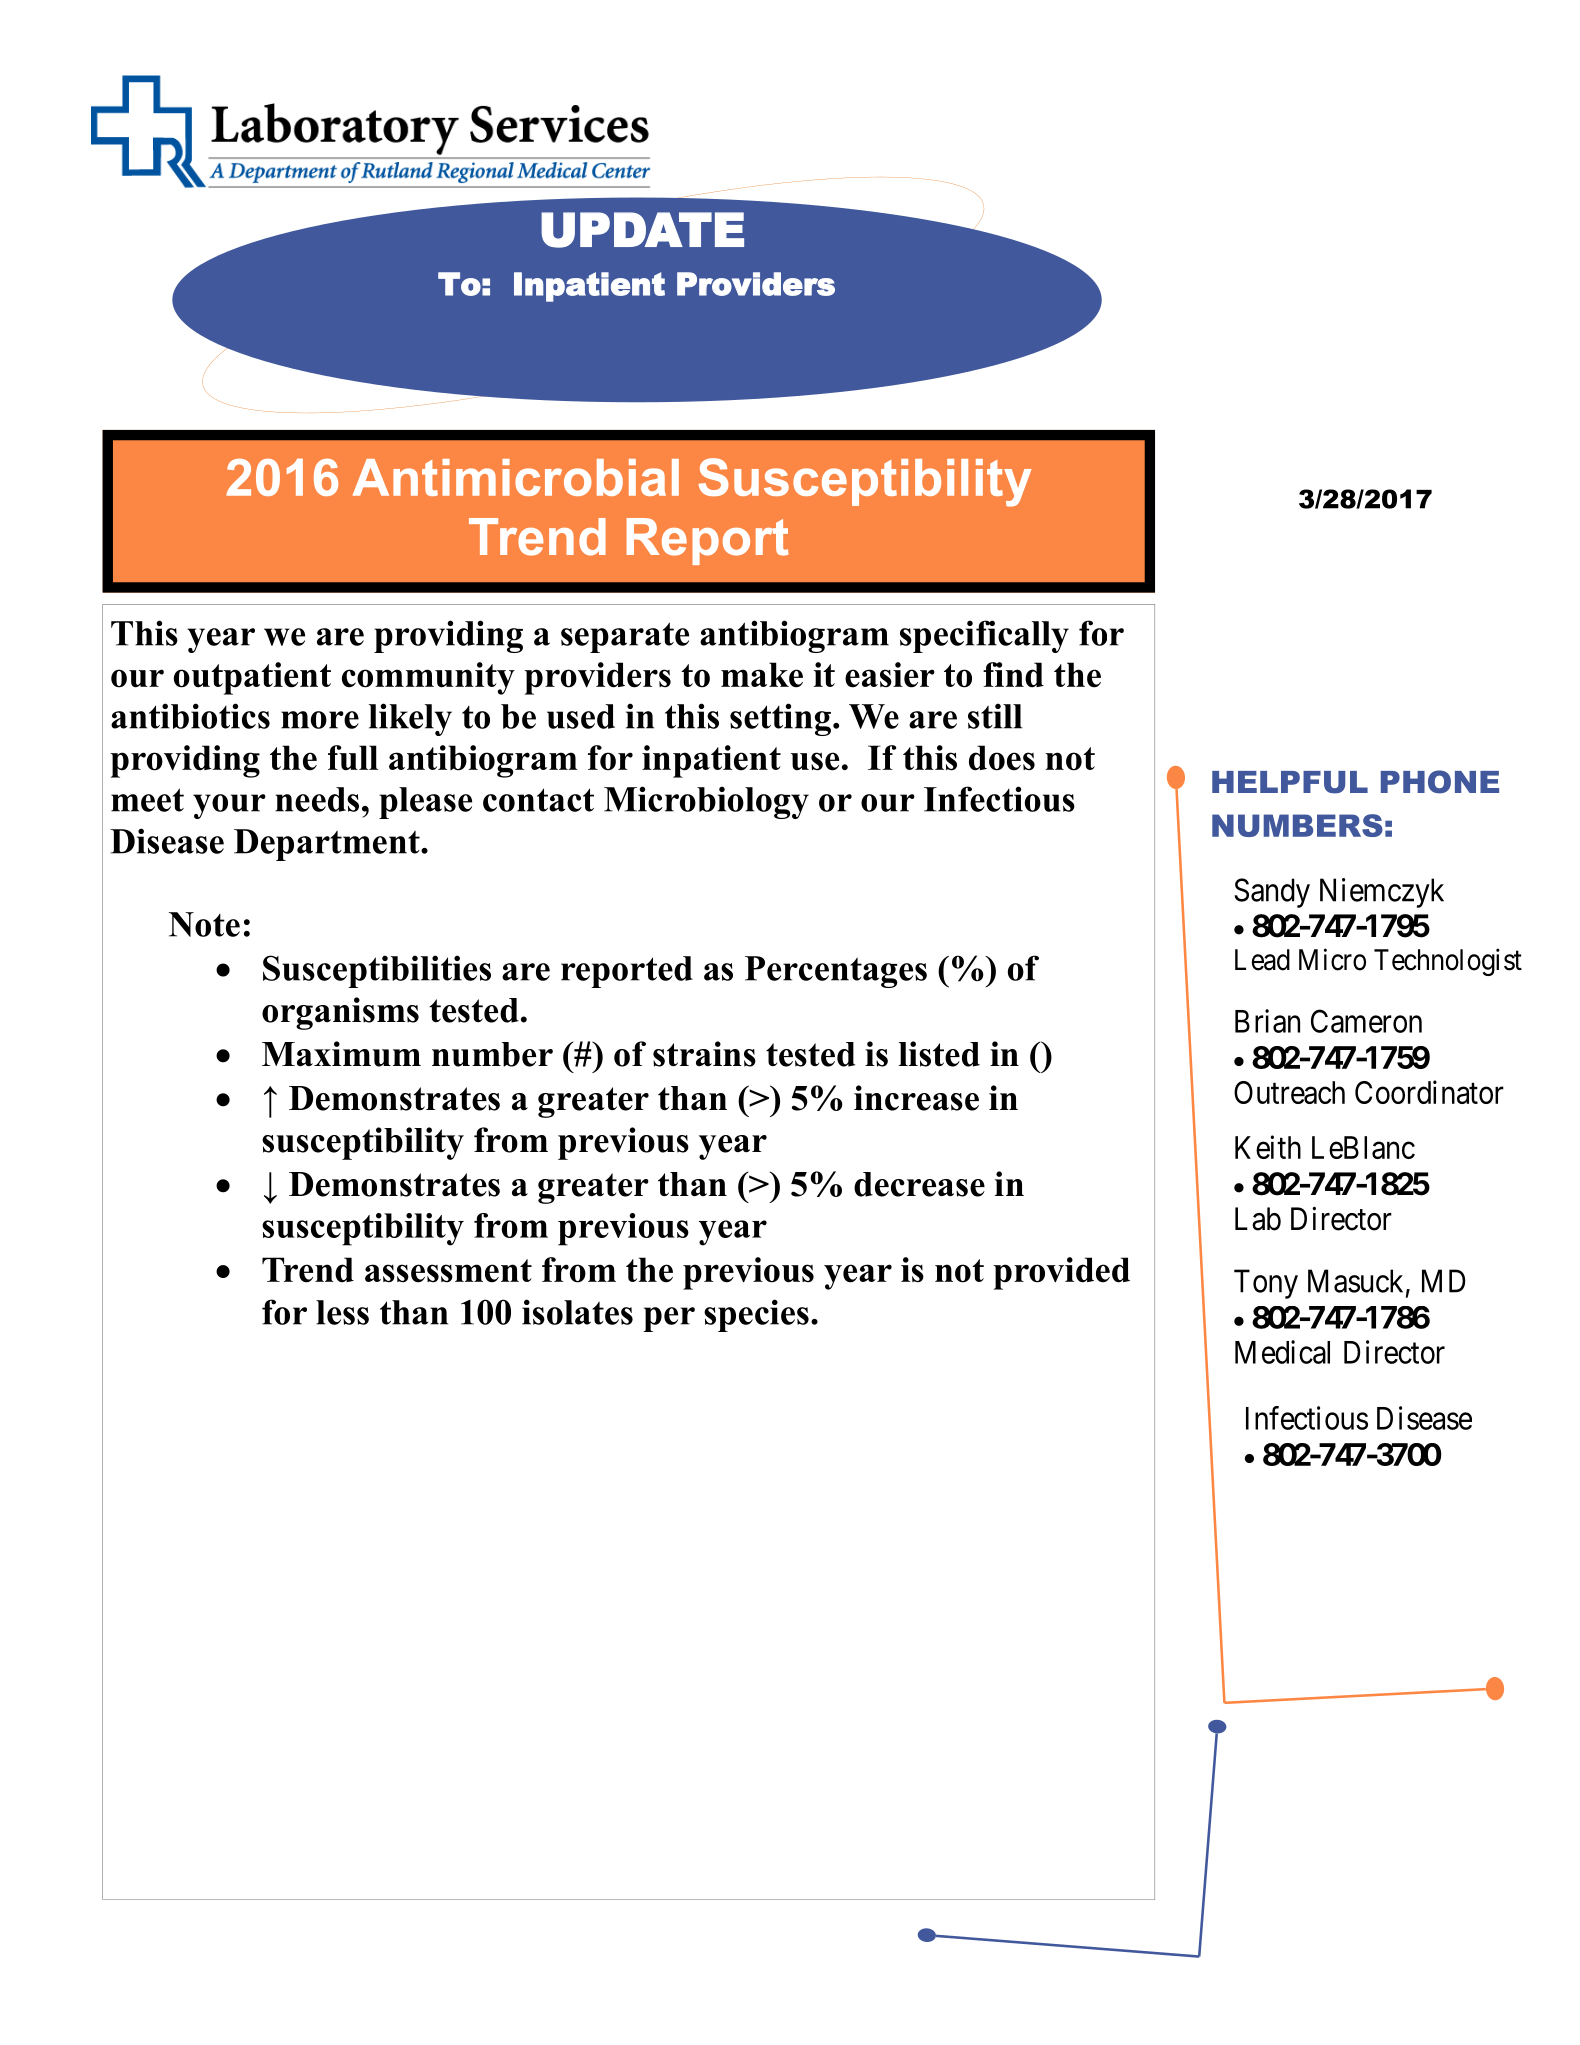 The image size is (1580, 2045). What do you see at coordinates (1013, 675) in the image?
I see `find` at bounding box center [1013, 675].
